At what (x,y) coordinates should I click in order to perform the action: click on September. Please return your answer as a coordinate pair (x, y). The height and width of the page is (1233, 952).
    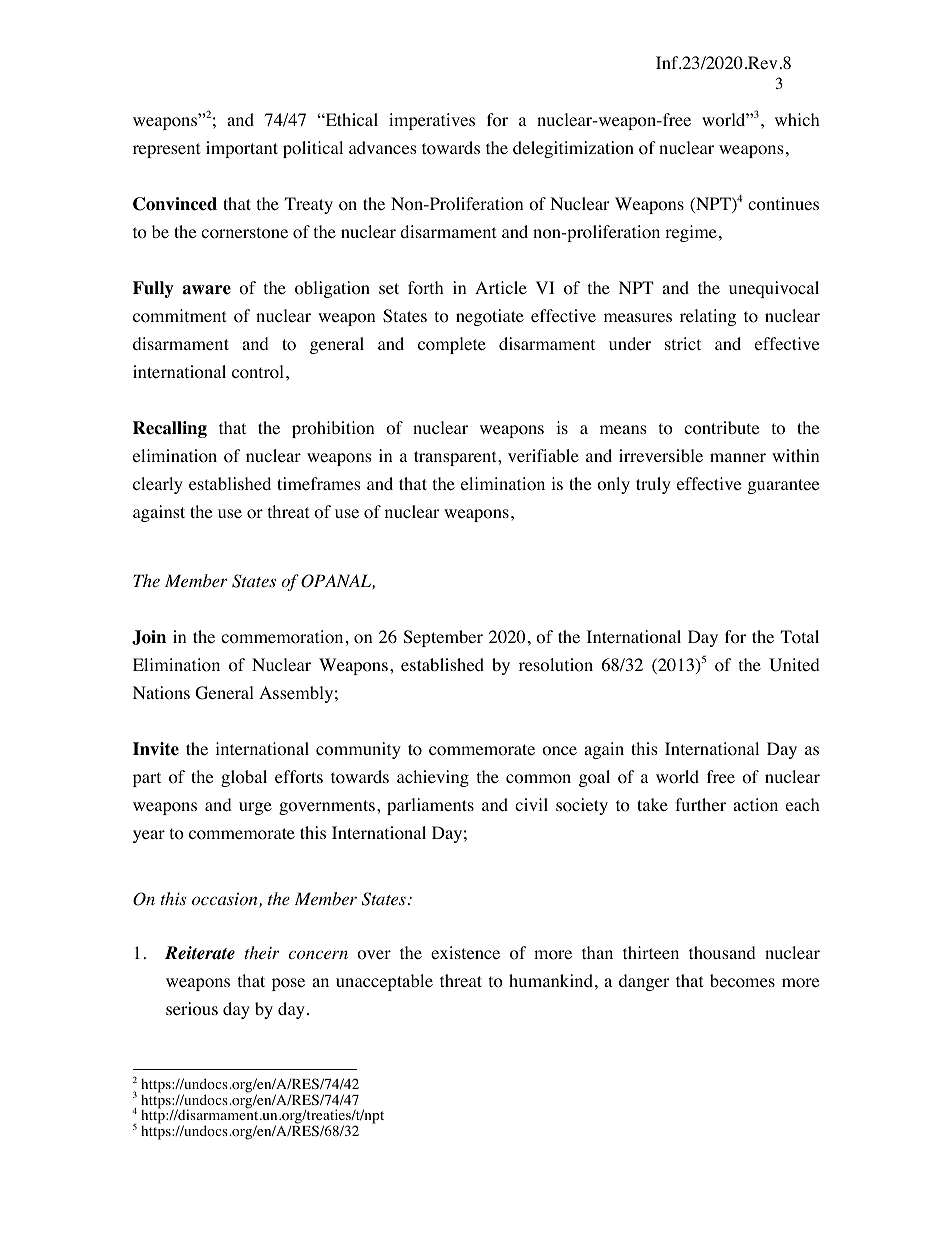
    Looking at the image, I should click on (443, 638).
